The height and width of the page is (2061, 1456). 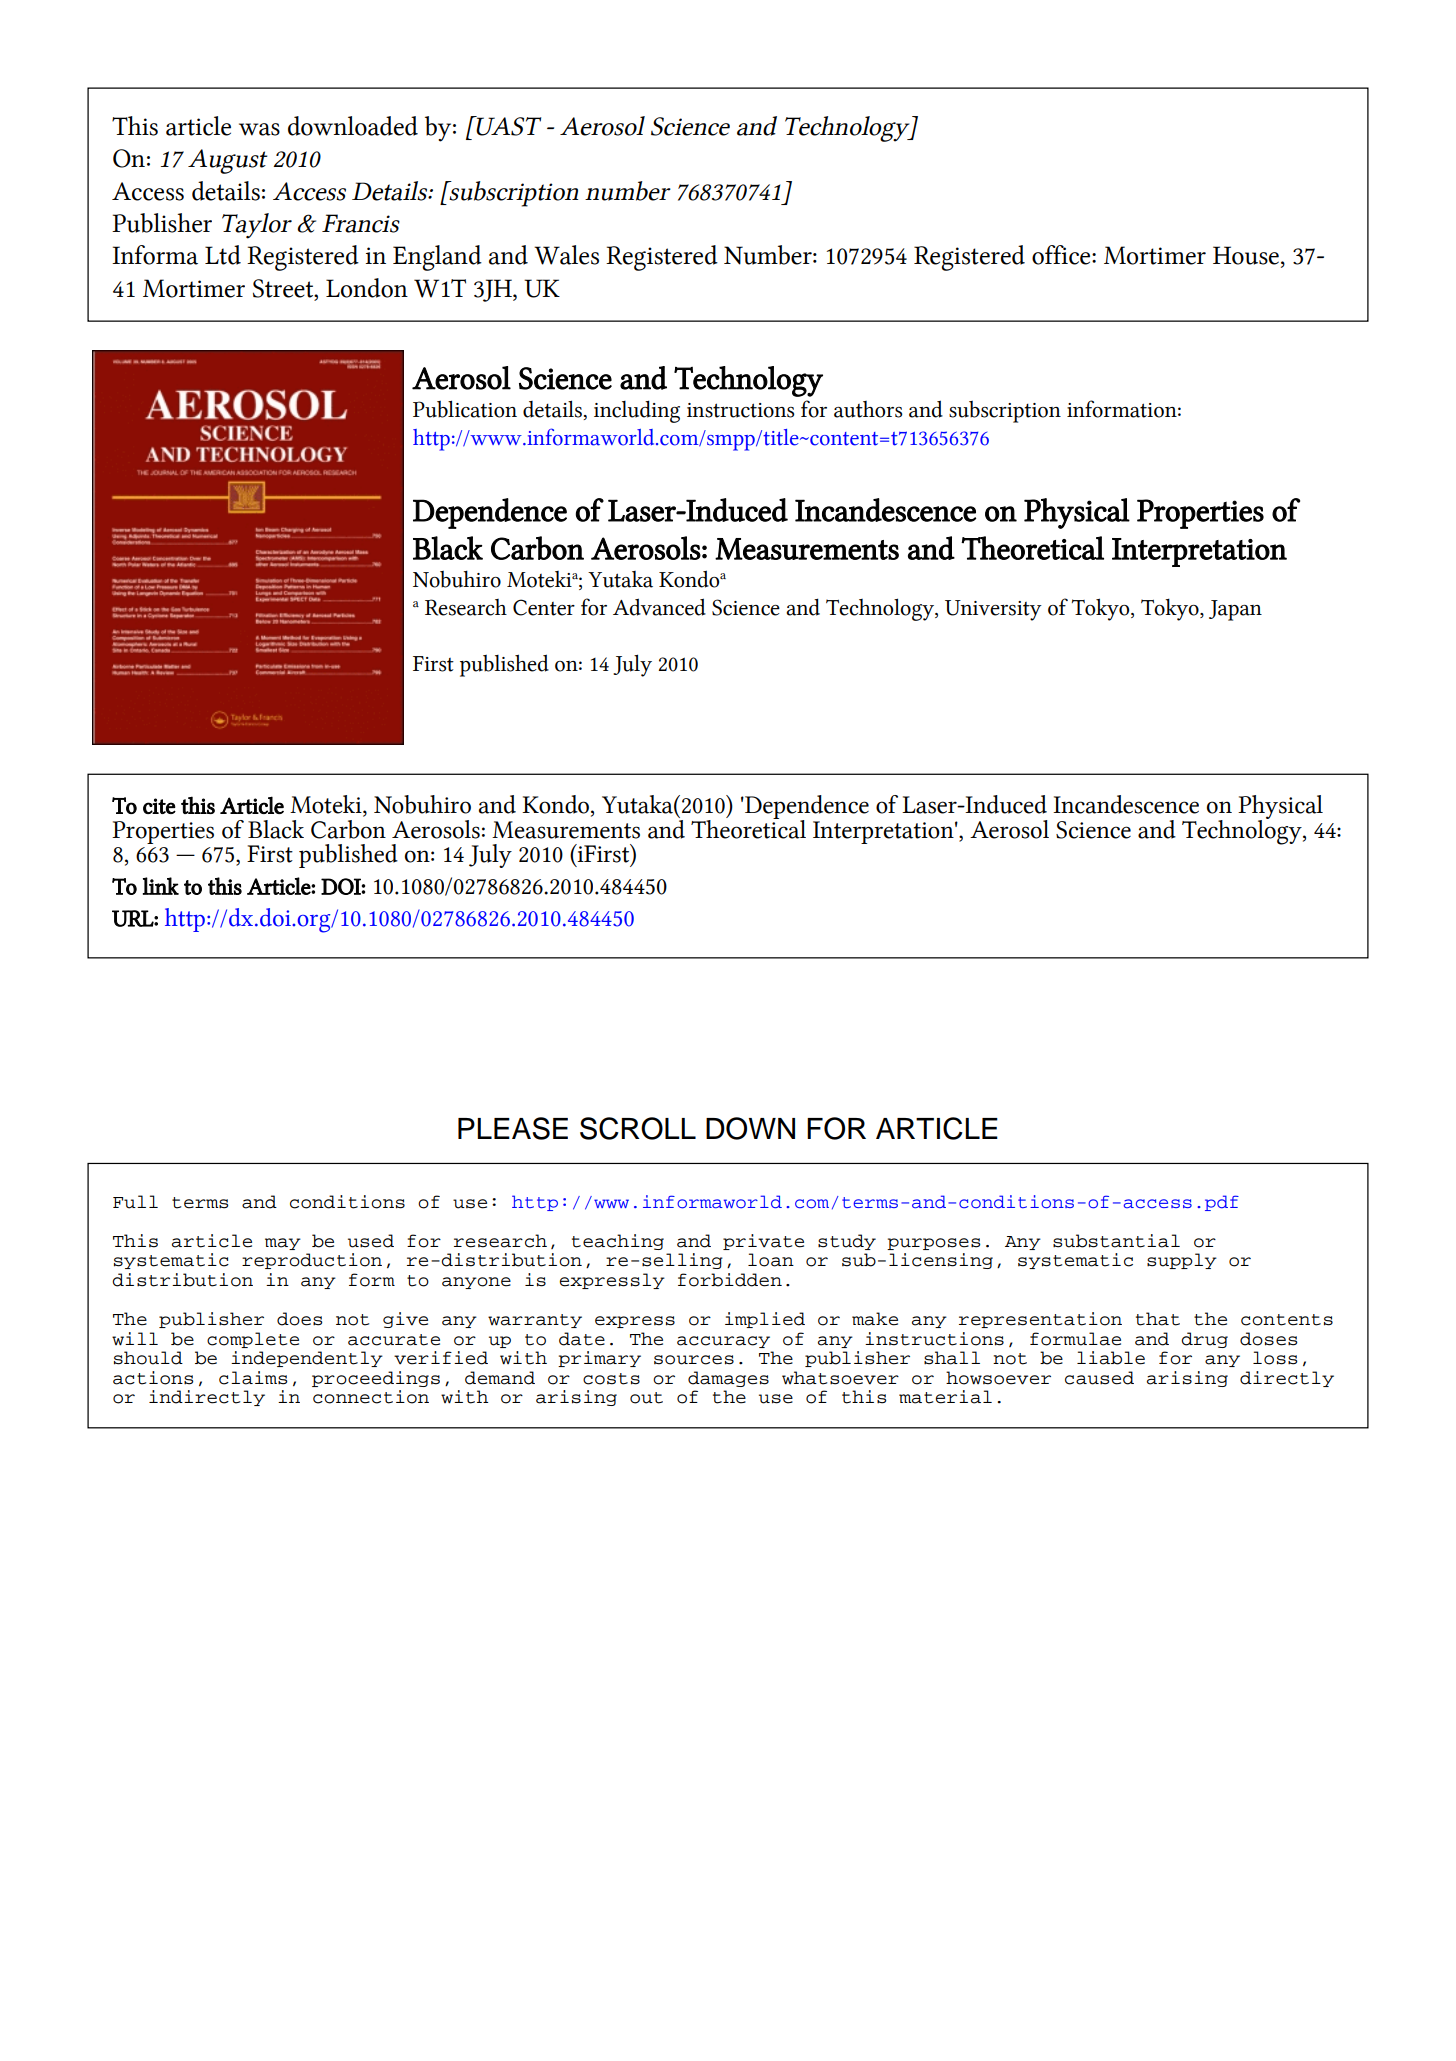 I want to click on University, so click(x=993, y=610).
